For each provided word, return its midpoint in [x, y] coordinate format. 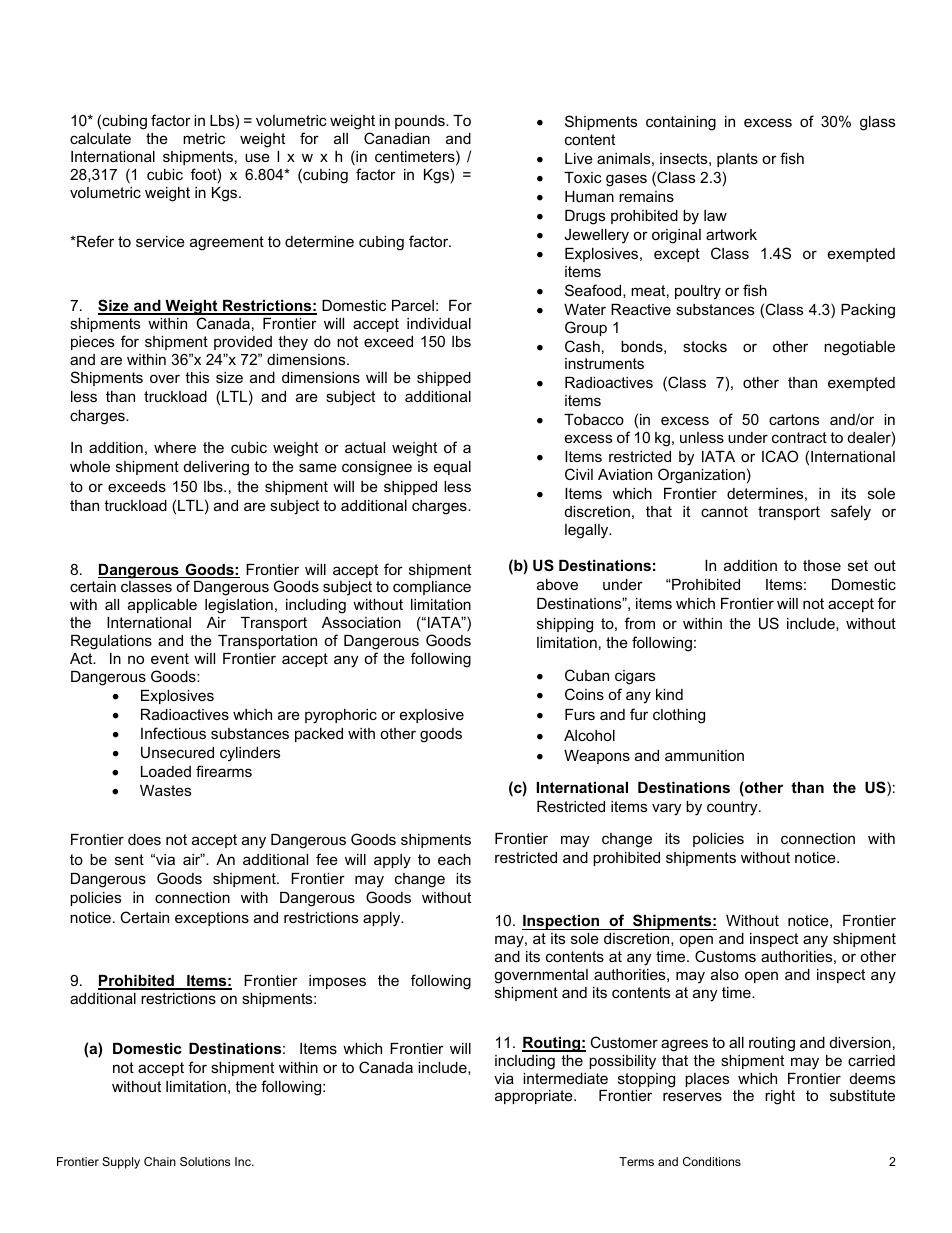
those [822, 565]
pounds [421, 122]
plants [737, 160]
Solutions [205, 1161]
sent [129, 859]
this [197, 377]
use [257, 157]
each [454, 859]
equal [452, 468]
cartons [794, 419]
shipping [565, 625]
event [170, 658]
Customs [725, 956]
